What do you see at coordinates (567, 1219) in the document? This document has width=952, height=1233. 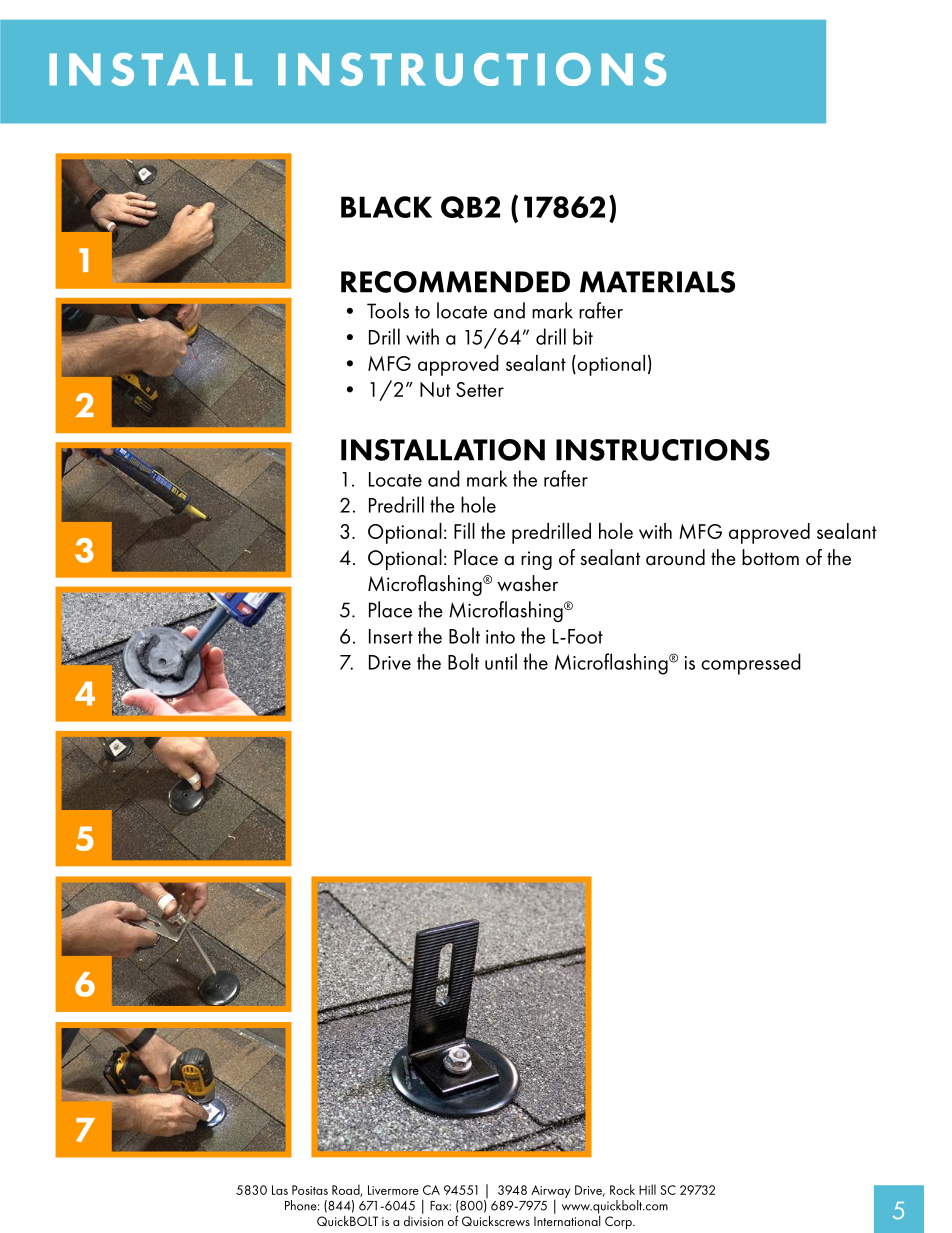 I see `International` at bounding box center [567, 1219].
